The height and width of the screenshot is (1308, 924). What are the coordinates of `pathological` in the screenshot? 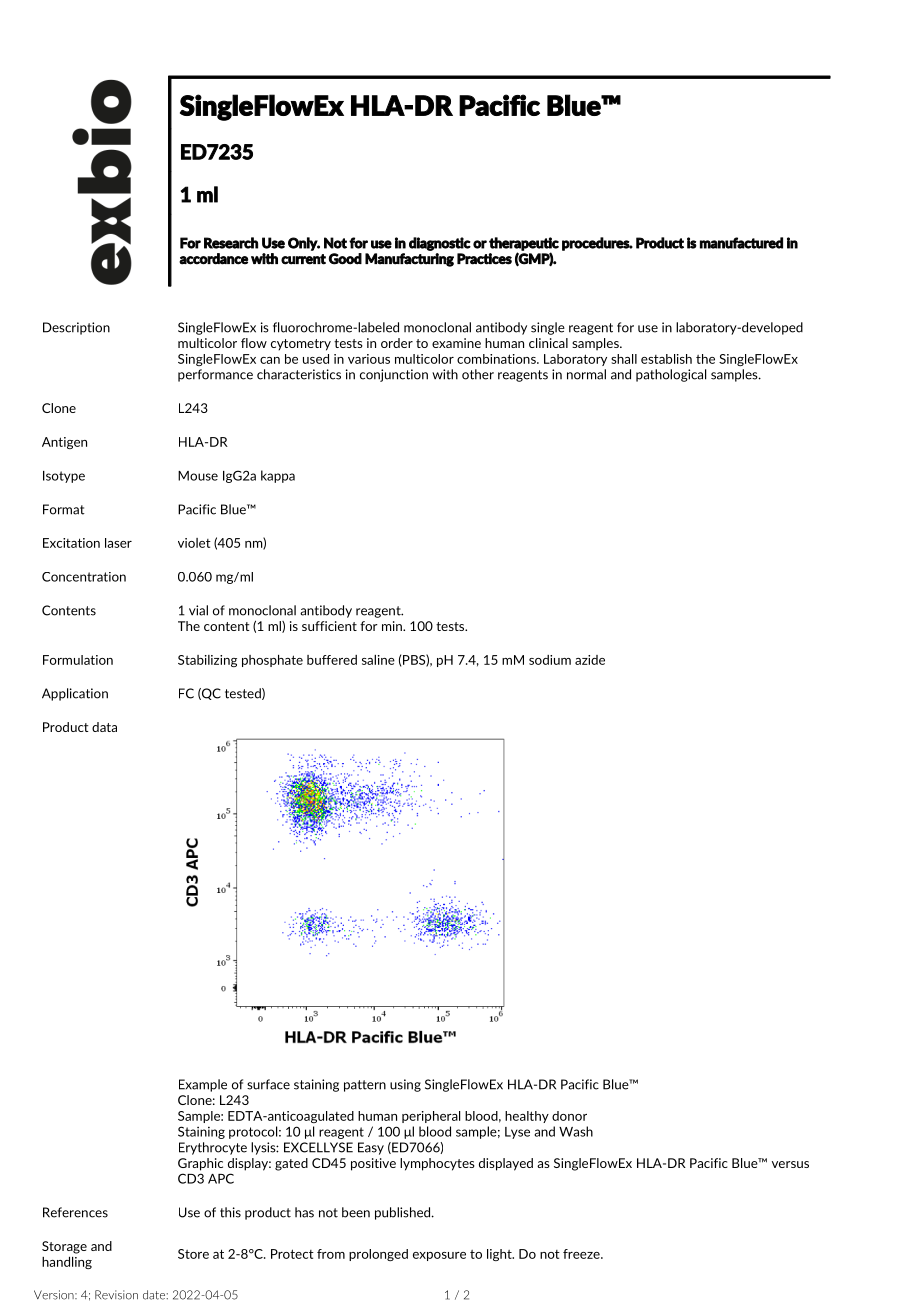 It's located at (671, 375).
